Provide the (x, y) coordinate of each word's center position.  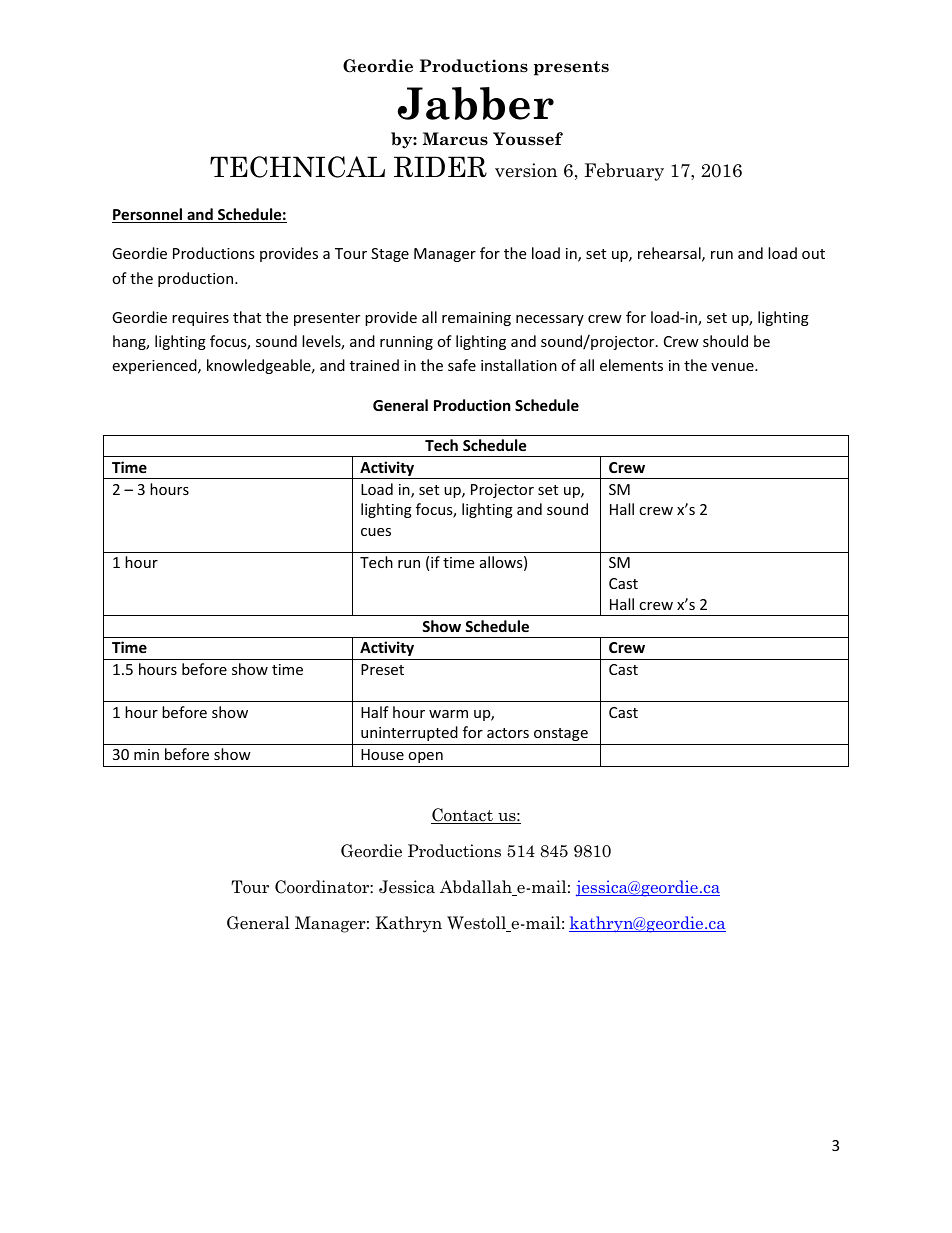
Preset (382, 669)
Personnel (148, 215)
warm (448, 714)
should (725, 341)
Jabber (476, 103)
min (146, 754)
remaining (476, 319)
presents (571, 68)
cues (376, 532)
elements (631, 365)
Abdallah (477, 888)
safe (462, 365)
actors (508, 733)
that (247, 317)
